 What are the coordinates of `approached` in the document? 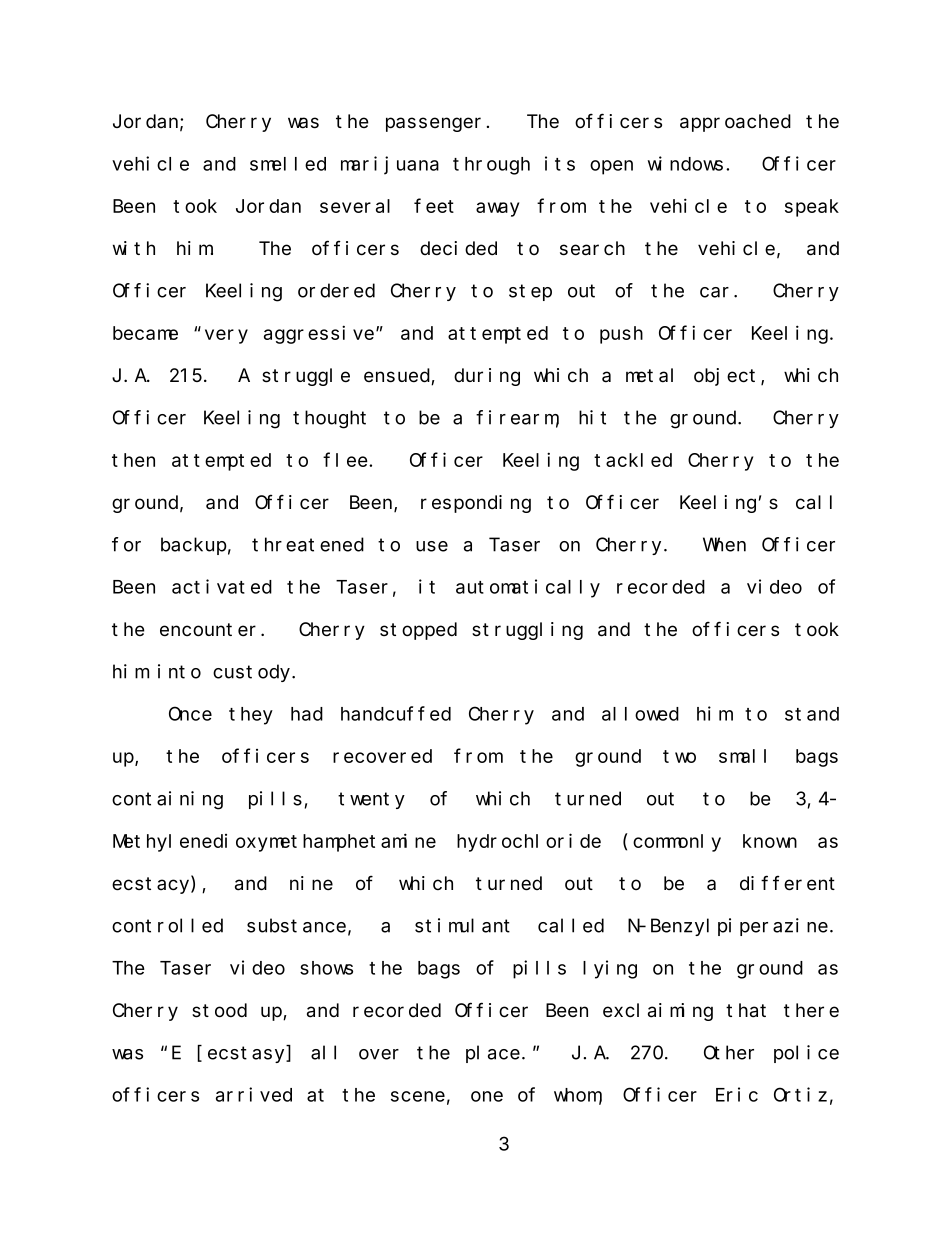 It's located at (735, 123).
